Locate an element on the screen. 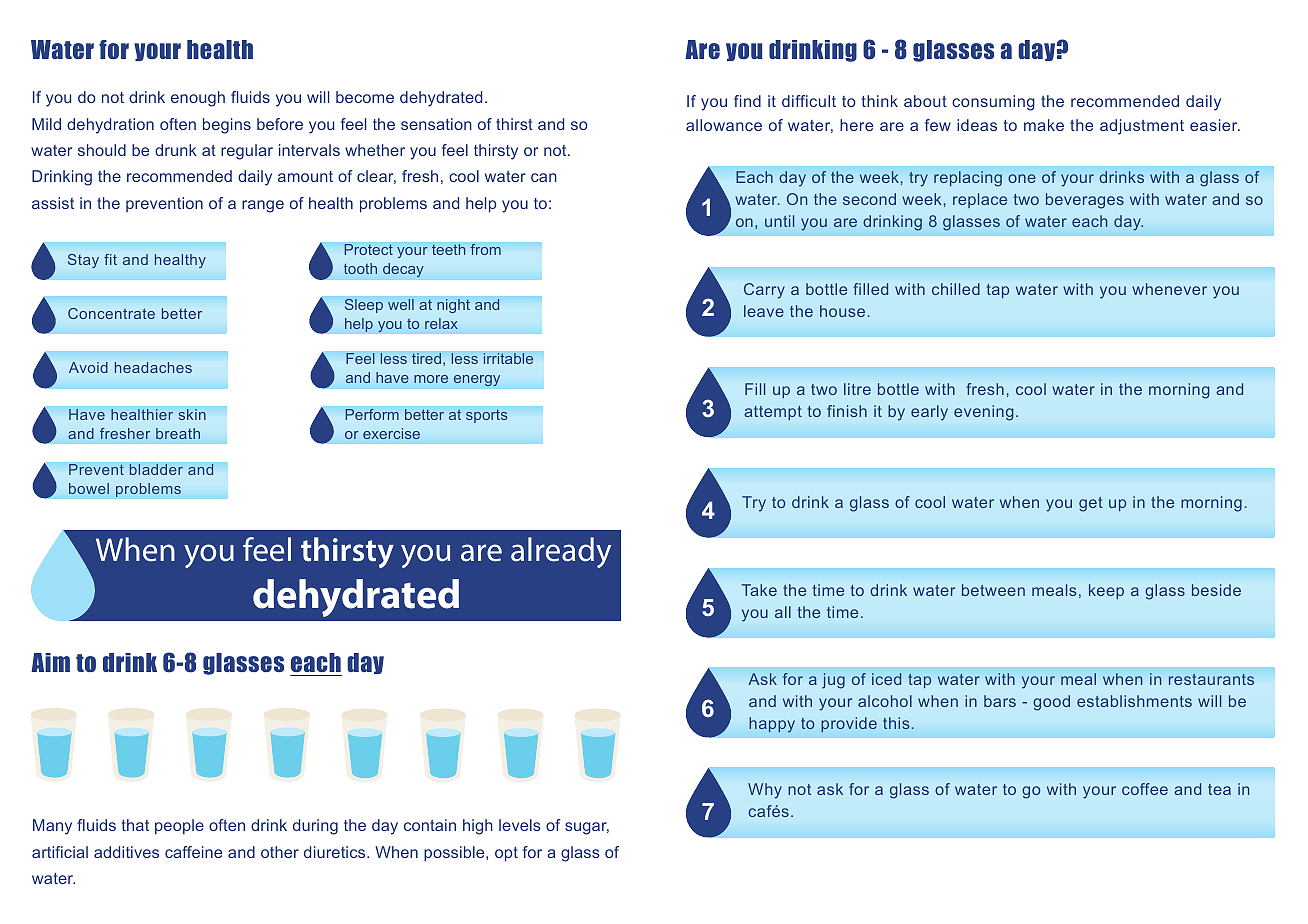  evening is located at coordinates (983, 413).
